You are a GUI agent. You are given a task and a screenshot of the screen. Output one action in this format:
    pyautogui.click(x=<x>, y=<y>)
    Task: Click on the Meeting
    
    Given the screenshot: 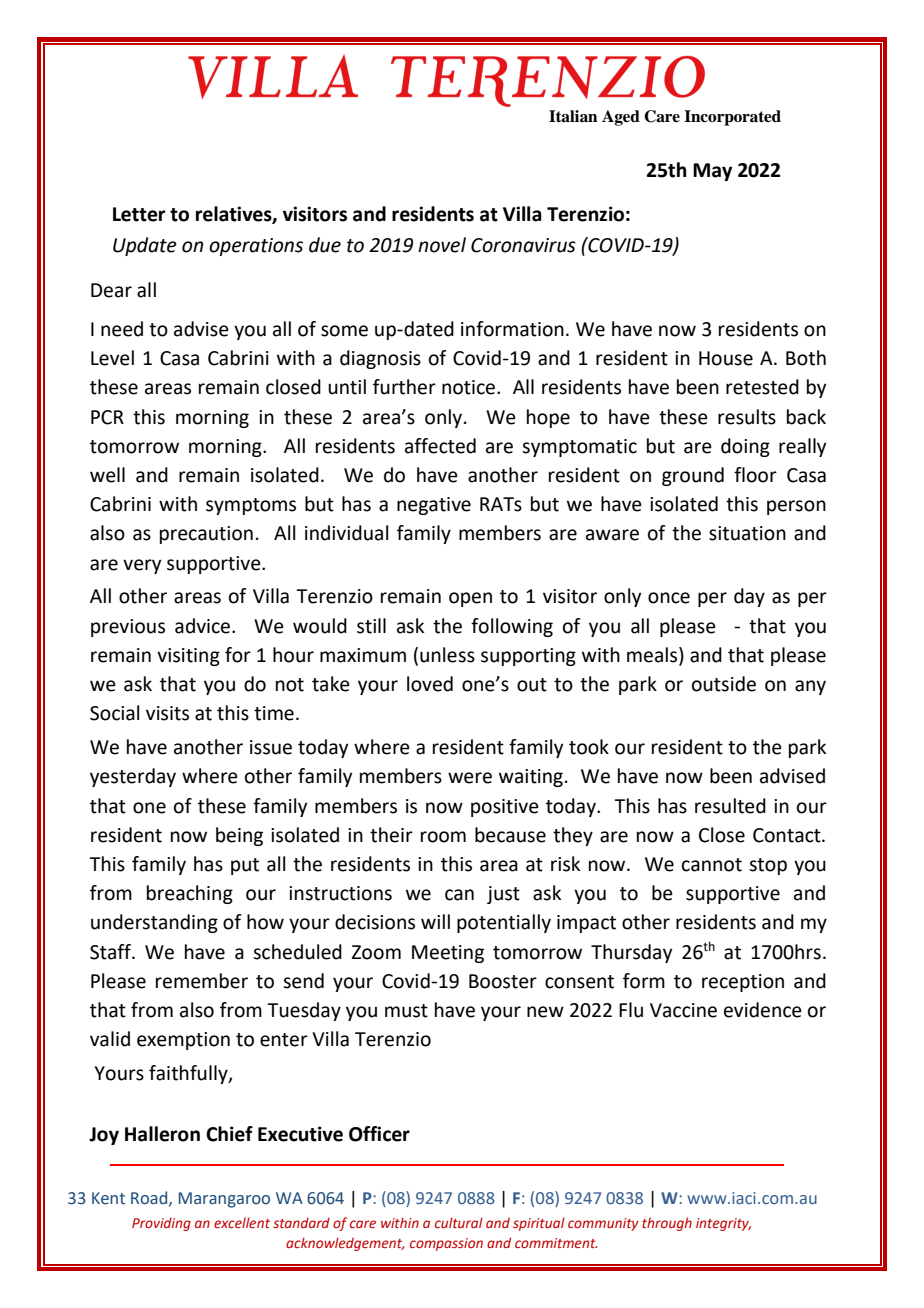 What is the action you would take?
    pyautogui.click(x=448, y=954)
